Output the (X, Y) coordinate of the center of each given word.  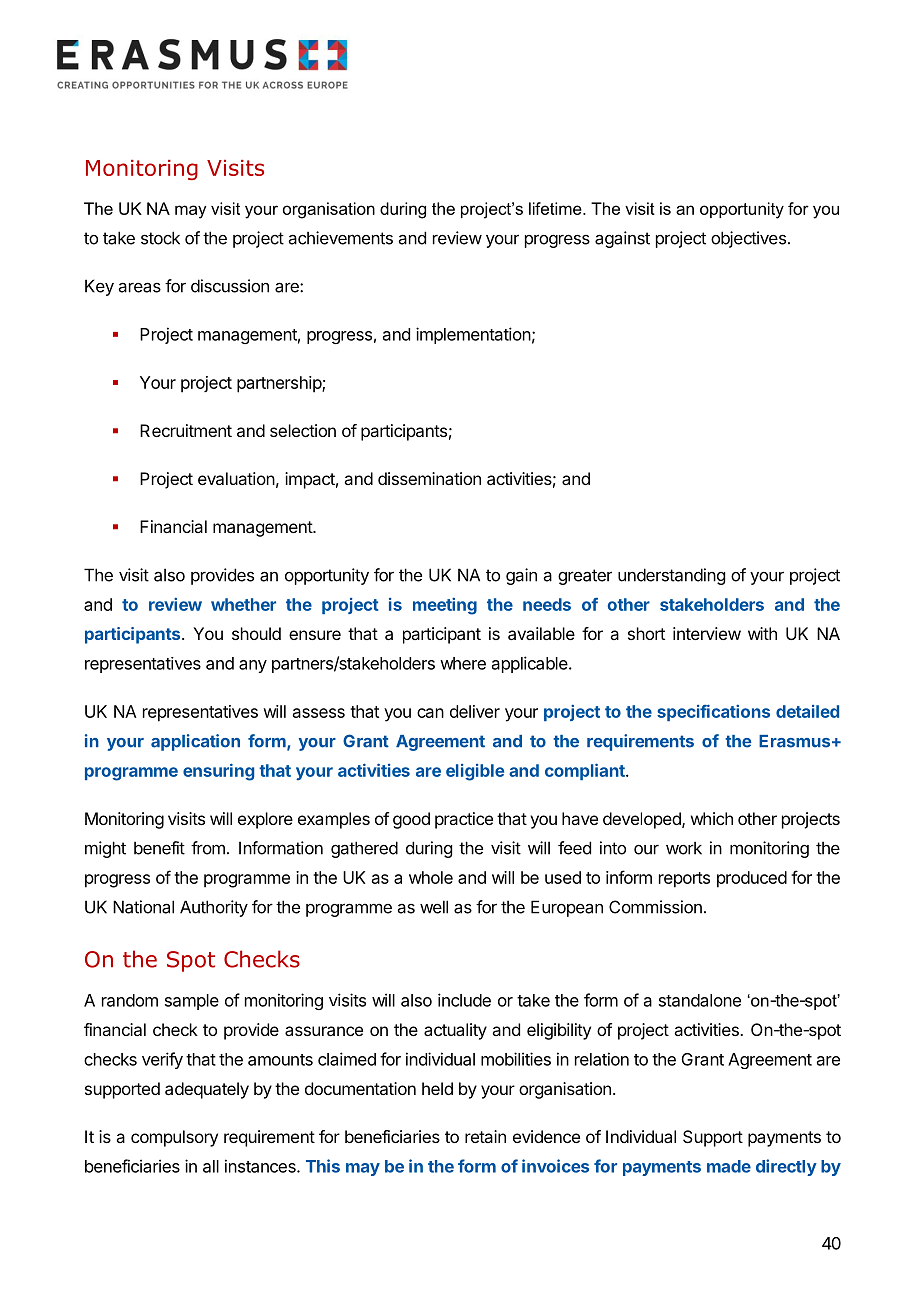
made (729, 1166)
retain (485, 1136)
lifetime (556, 208)
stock (160, 238)
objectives (748, 239)
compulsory (174, 1138)
